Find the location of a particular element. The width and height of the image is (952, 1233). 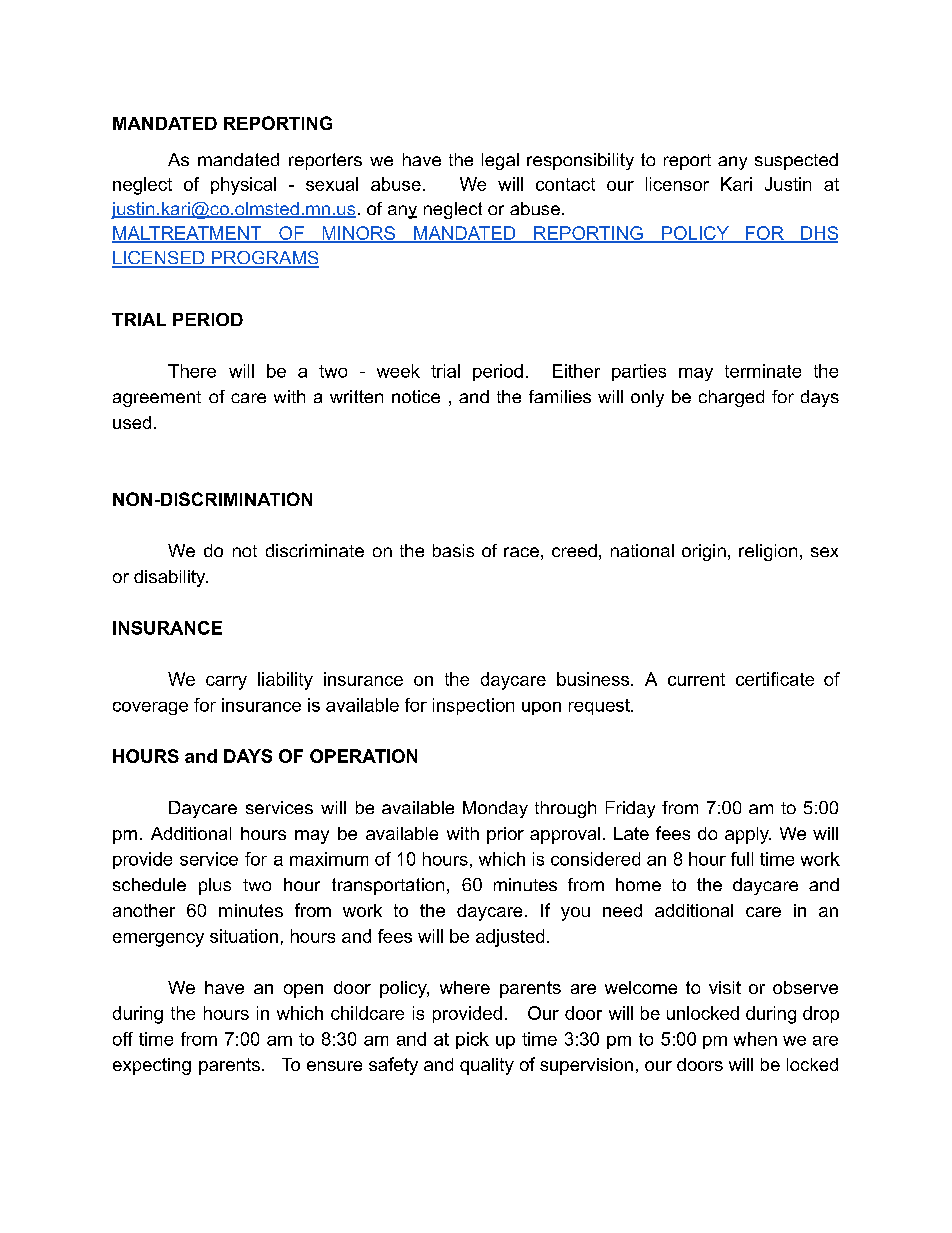

when is located at coordinates (755, 1039).
